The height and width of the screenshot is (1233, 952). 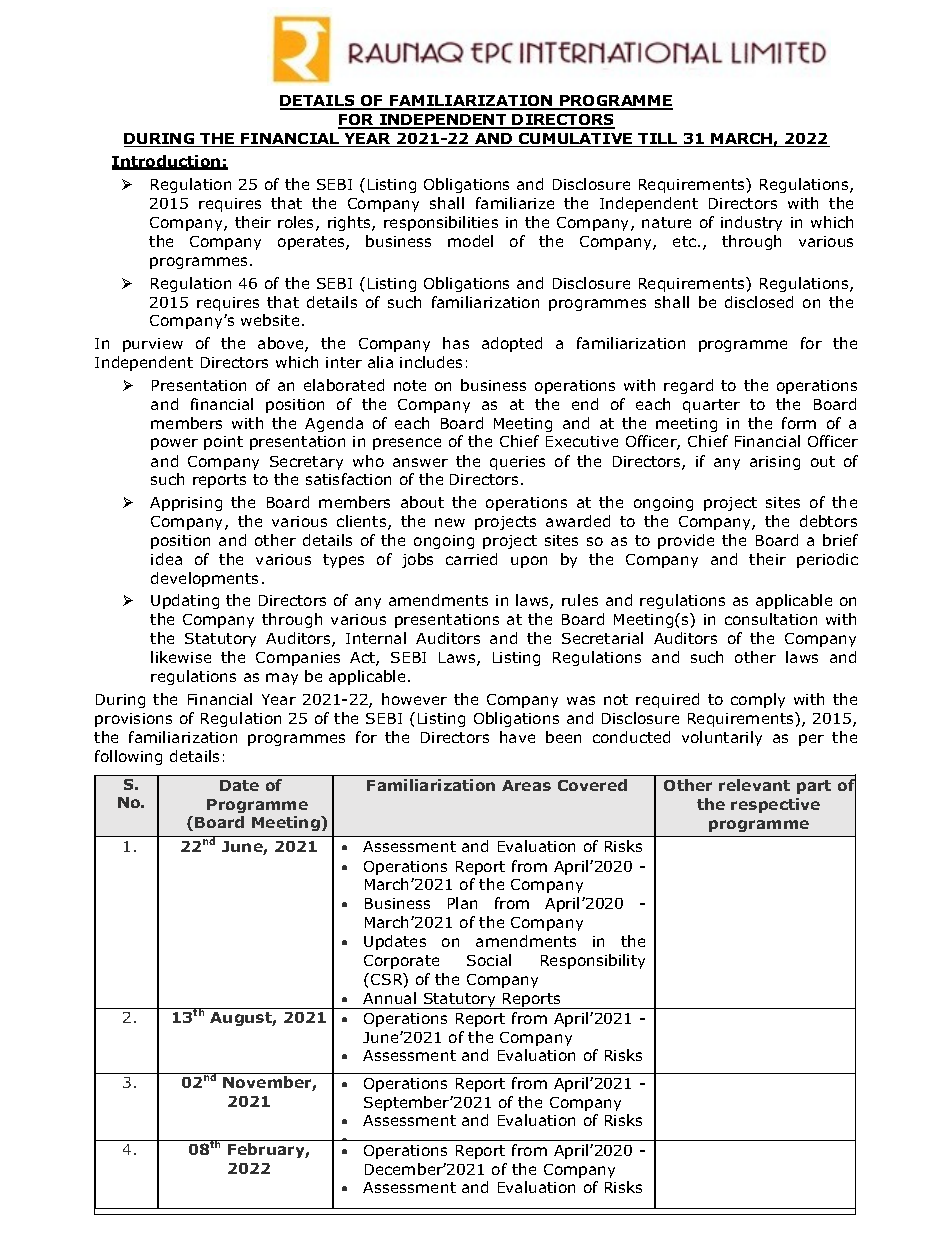 What do you see at coordinates (799, 423) in the screenshot?
I see `form` at bounding box center [799, 423].
